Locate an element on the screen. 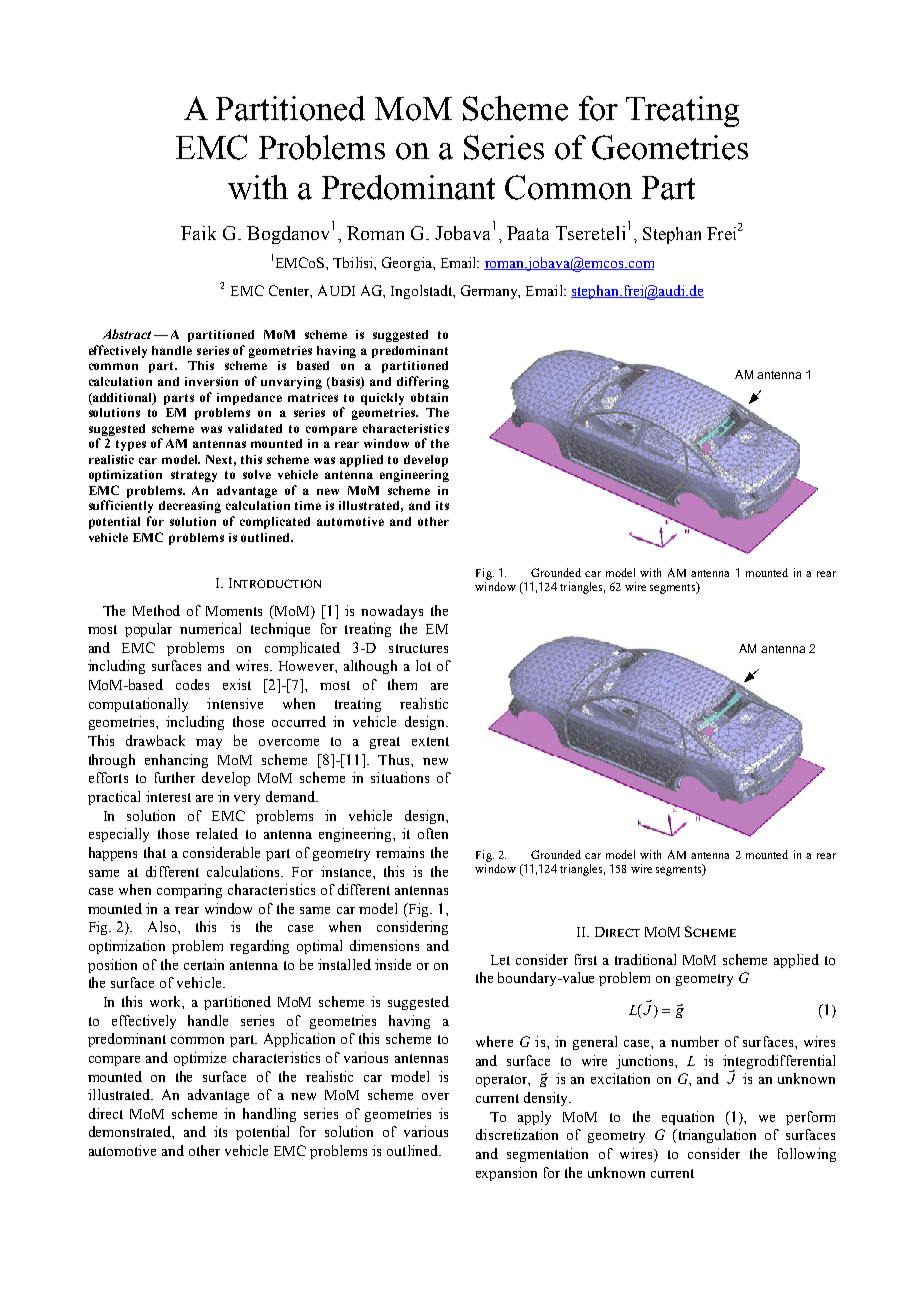  lot is located at coordinates (423, 665).
